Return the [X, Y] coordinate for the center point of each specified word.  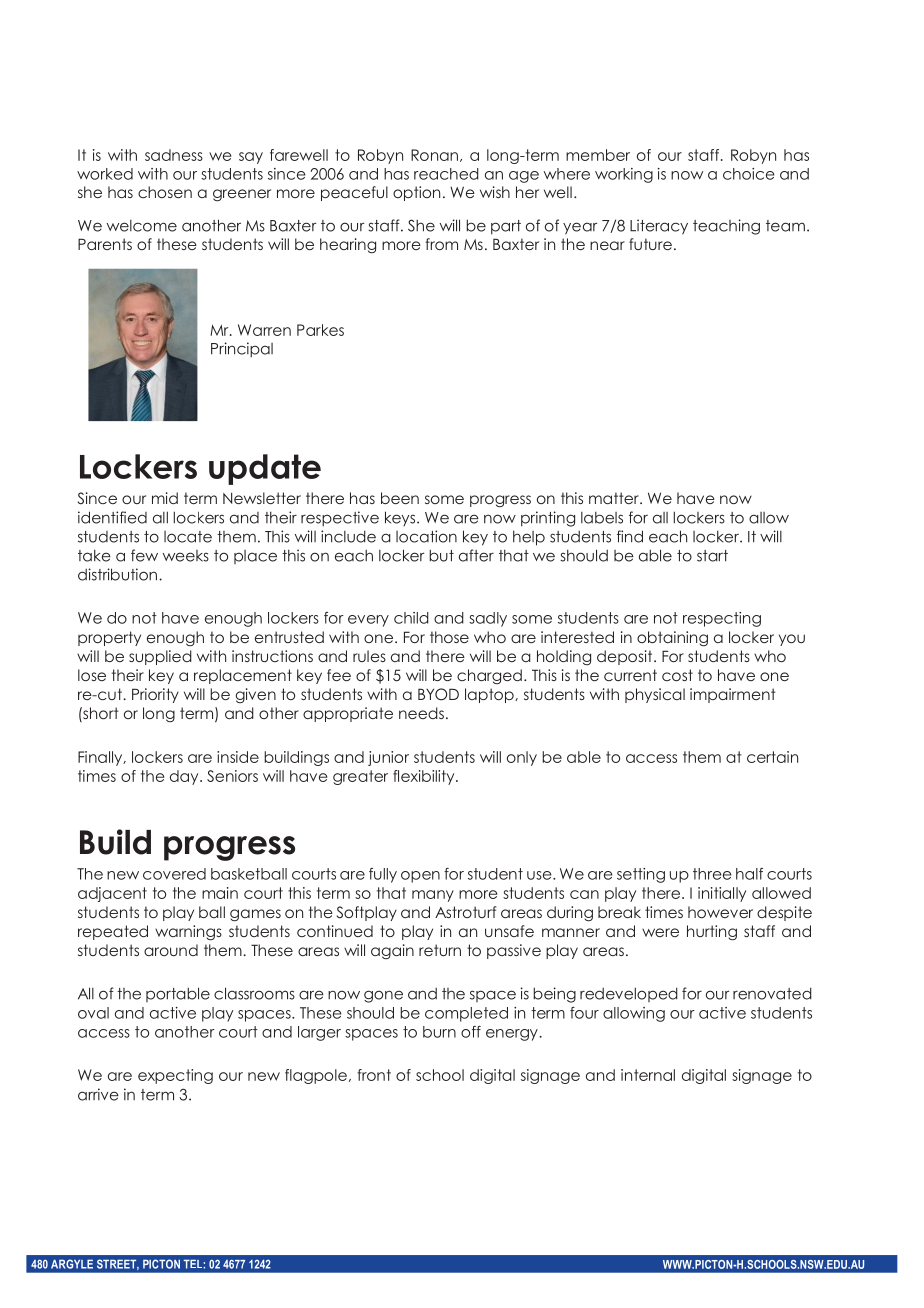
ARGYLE [72, 1264]
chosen [165, 192]
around [171, 950]
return [440, 950]
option [416, 193]
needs [421, 713]
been [400, 498]
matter [615, 498]
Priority [155, 695]
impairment [733, 695]
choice [749, 174]
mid [165, 498]
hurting [712, 933]
